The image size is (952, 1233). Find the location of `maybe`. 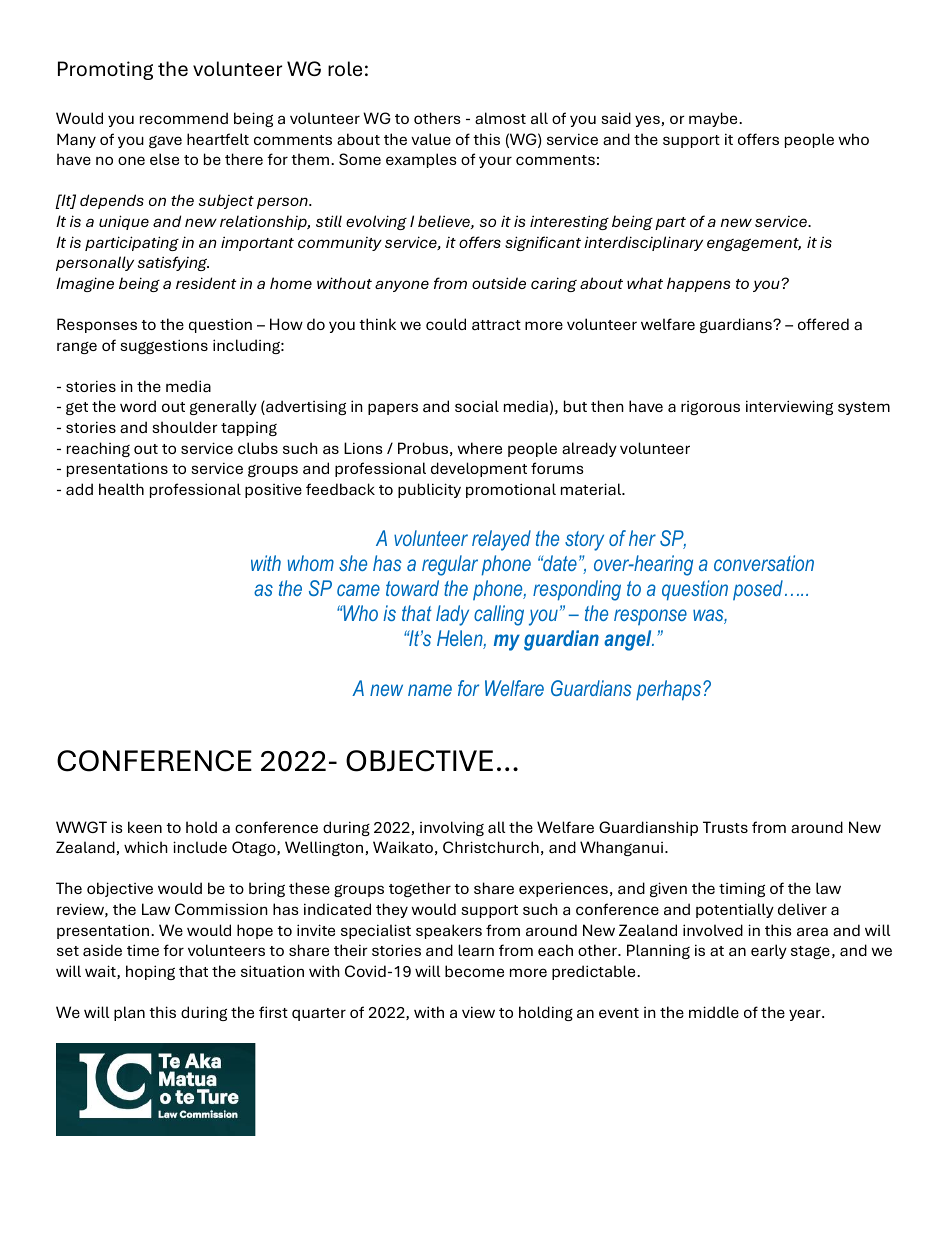

maybe is located at coordinates (714, 119).
